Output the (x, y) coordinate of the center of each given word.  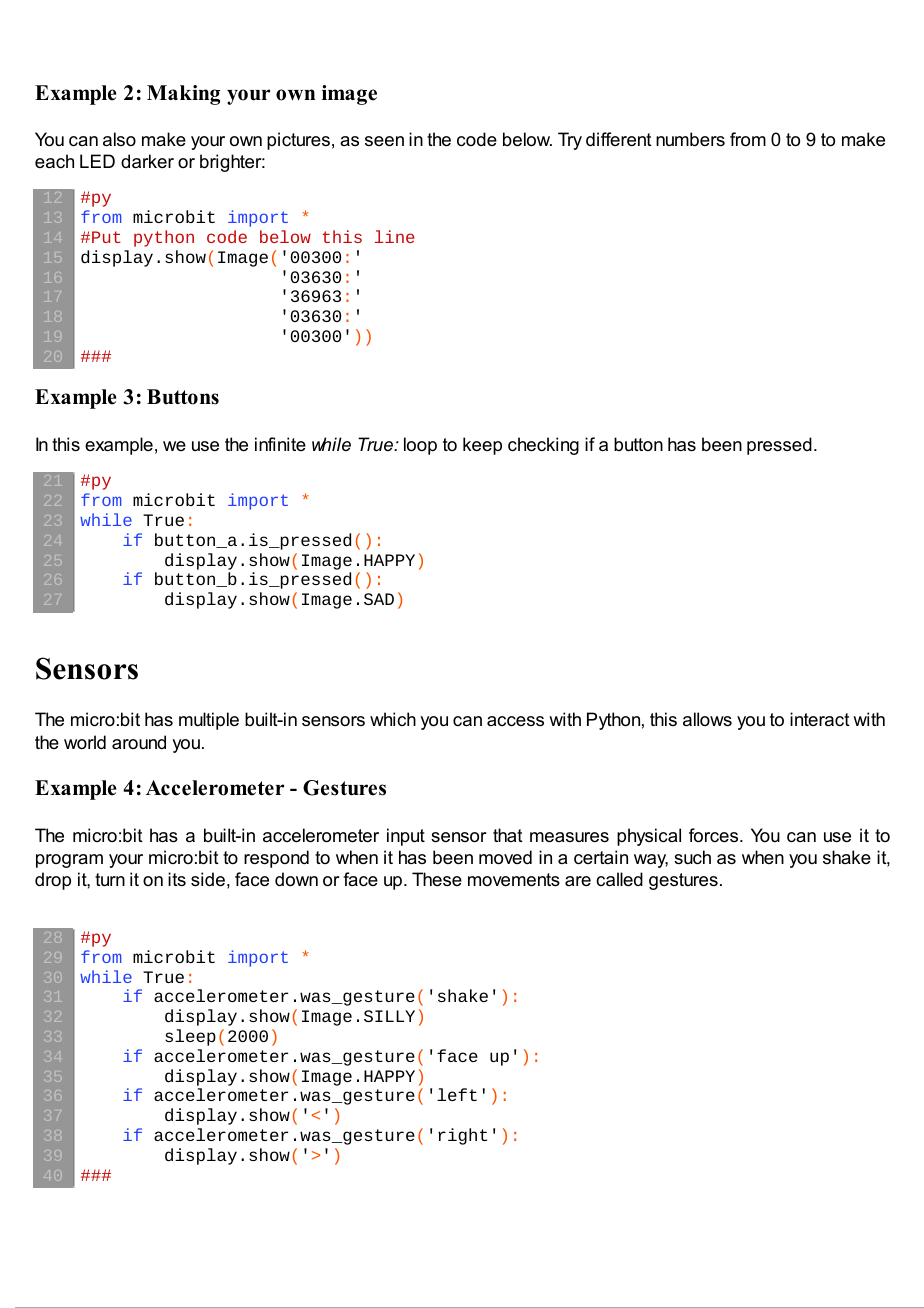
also (119, 139)
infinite (280, 444)
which (393, 719)
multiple (209, 721)
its (177, 879)
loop (420, 446)
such (692, 857)
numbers (690, 139)
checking (543, 446)
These (437, 879)
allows (707, 719)
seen (384, 141)
